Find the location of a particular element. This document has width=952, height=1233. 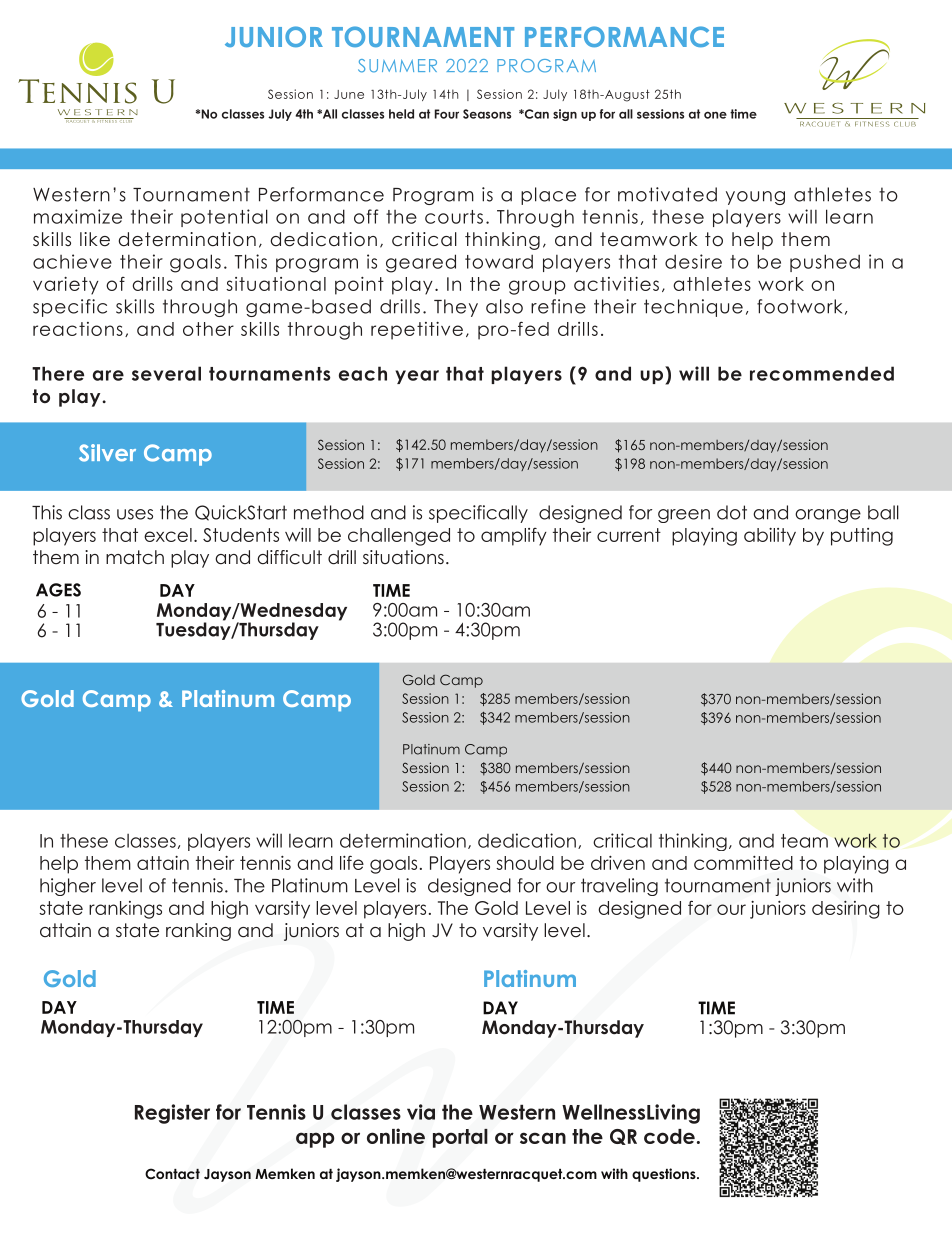

one is located at coordinates (715, 115).
